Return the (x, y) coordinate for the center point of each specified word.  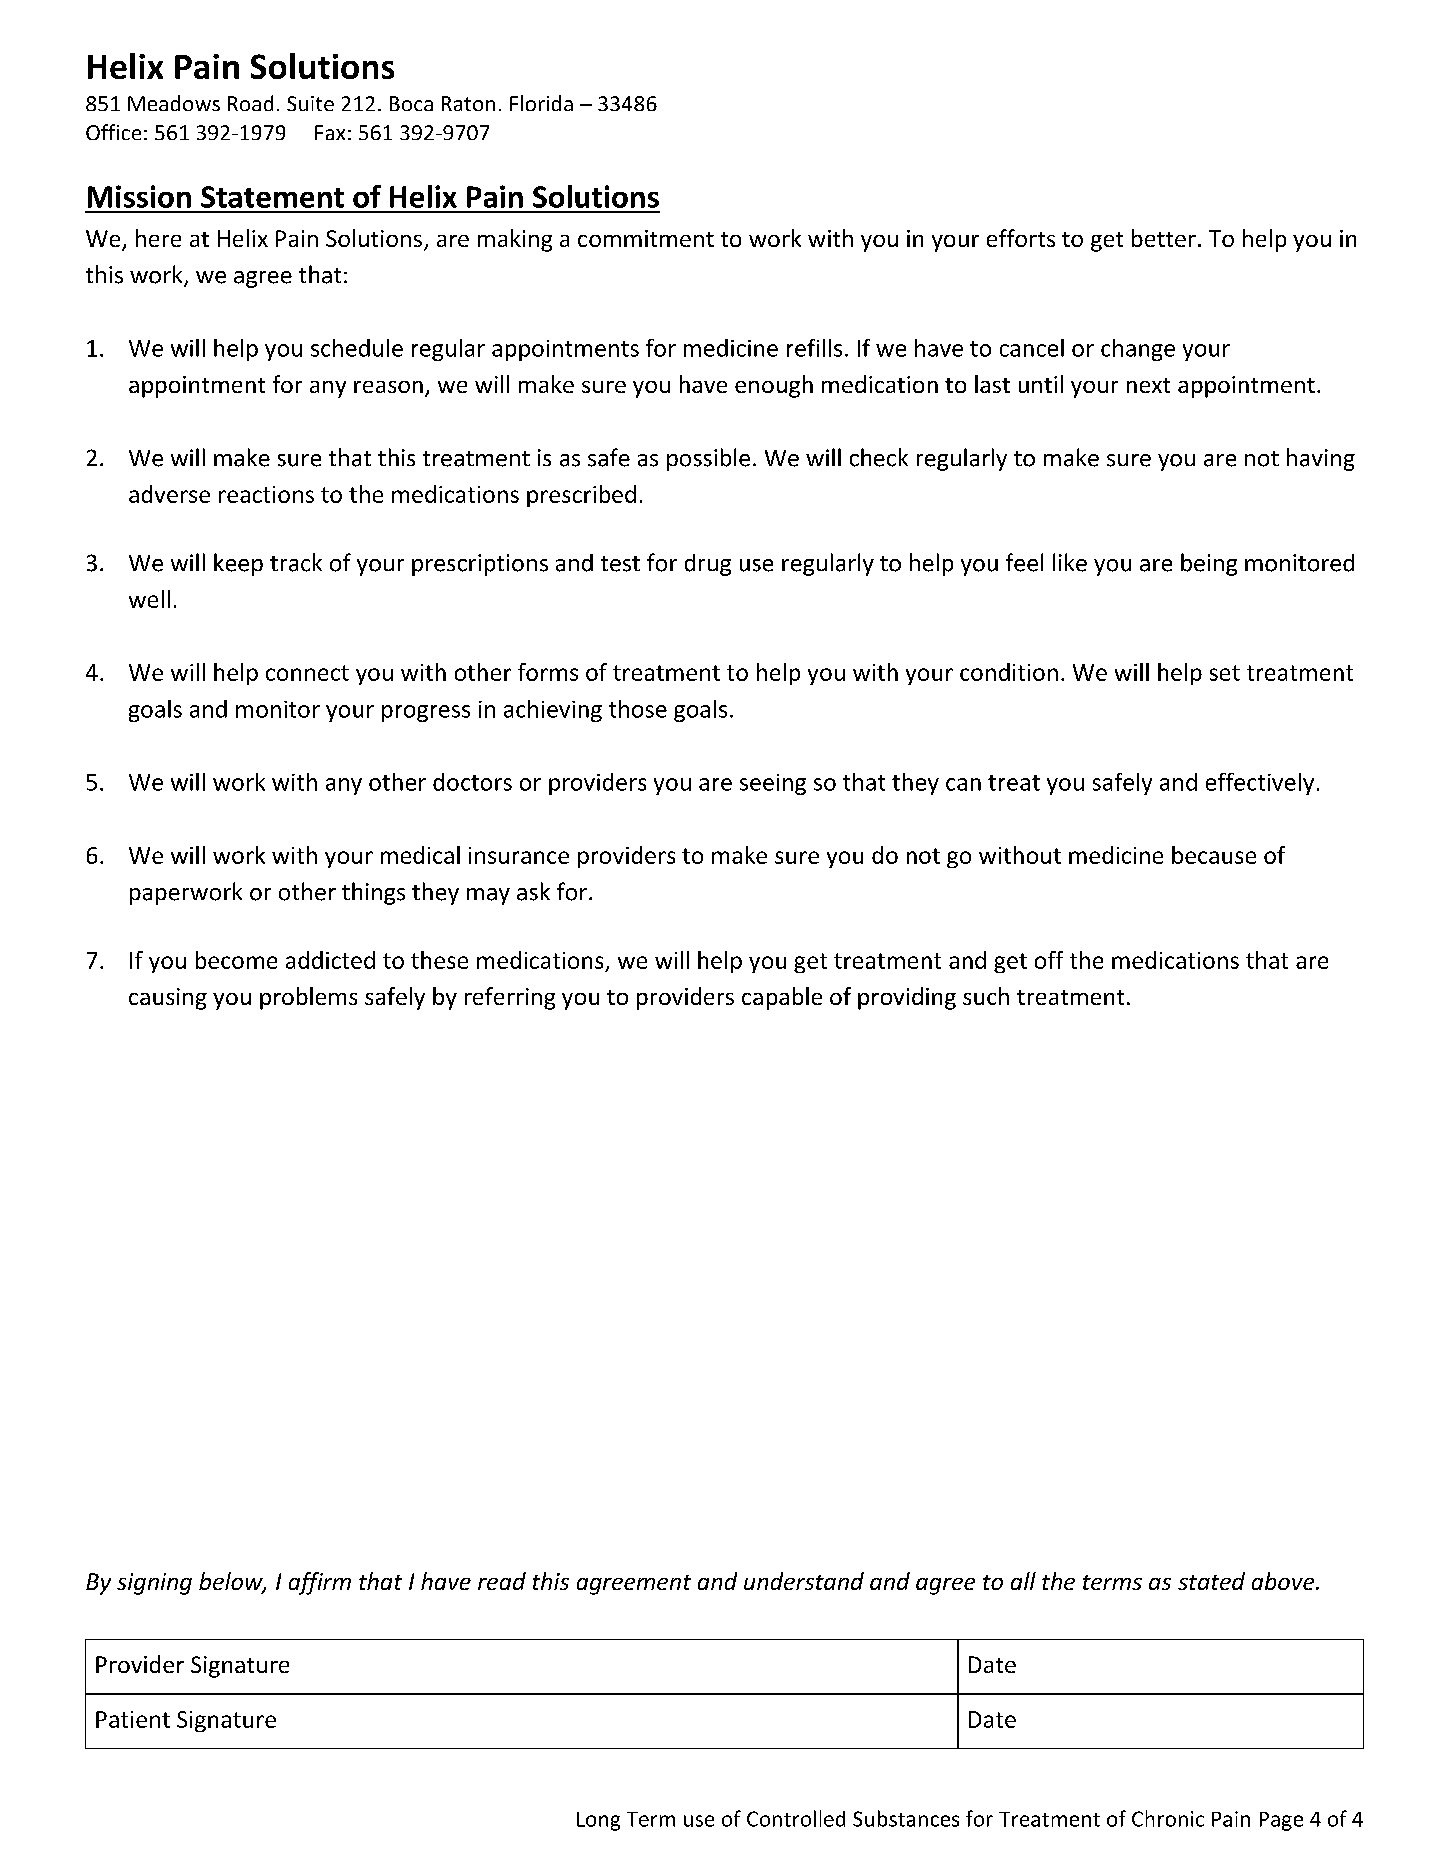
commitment (646, 238)
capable (782, 998)
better (1164, 238)
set (1225, 673)
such (986, 996)
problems (308, 998)
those (638, 709)
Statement (272, 197)
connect (307, 673)
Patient (133, 1719)
